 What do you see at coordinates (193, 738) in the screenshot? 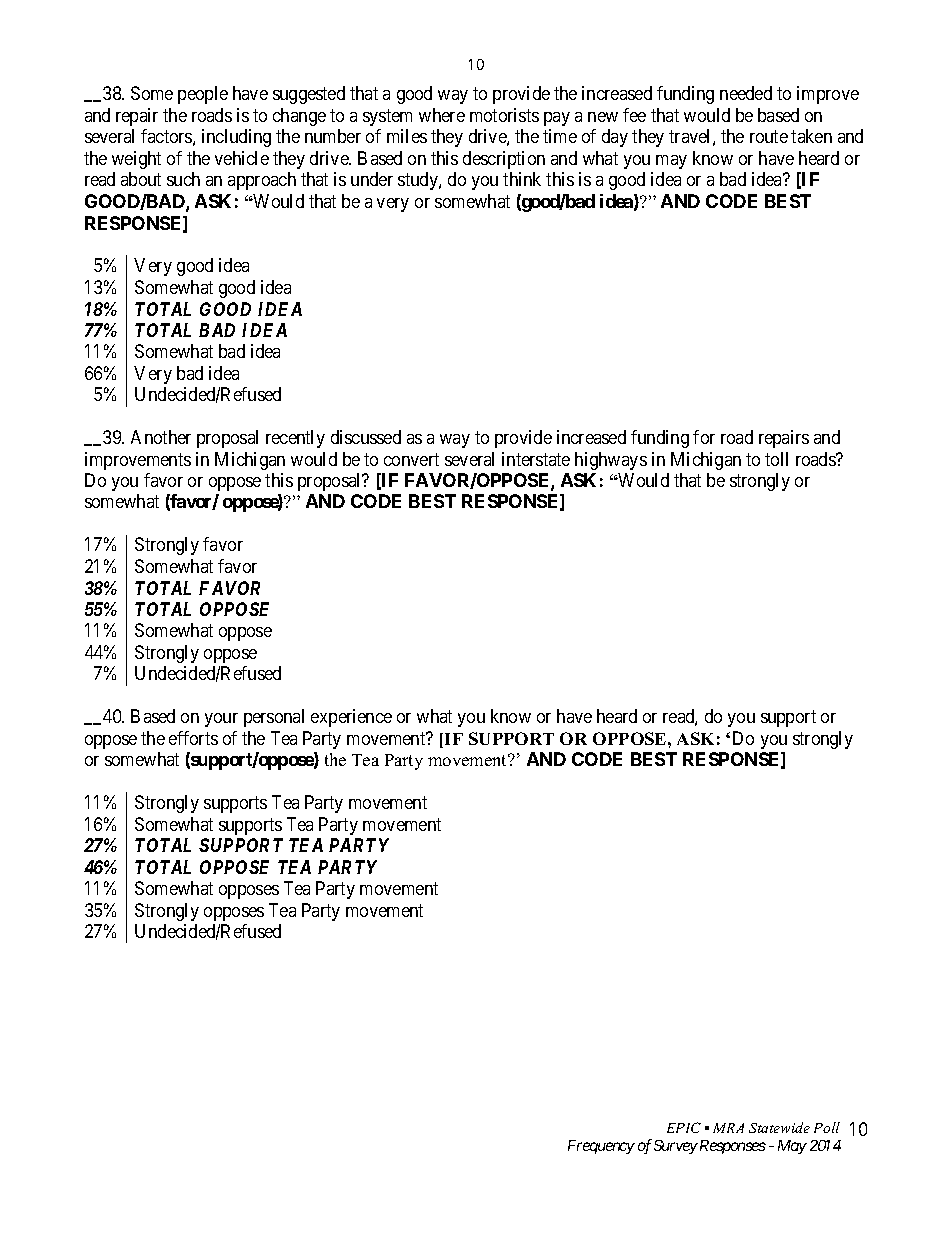
I see `efforts` at bounding box center [193, 738].
